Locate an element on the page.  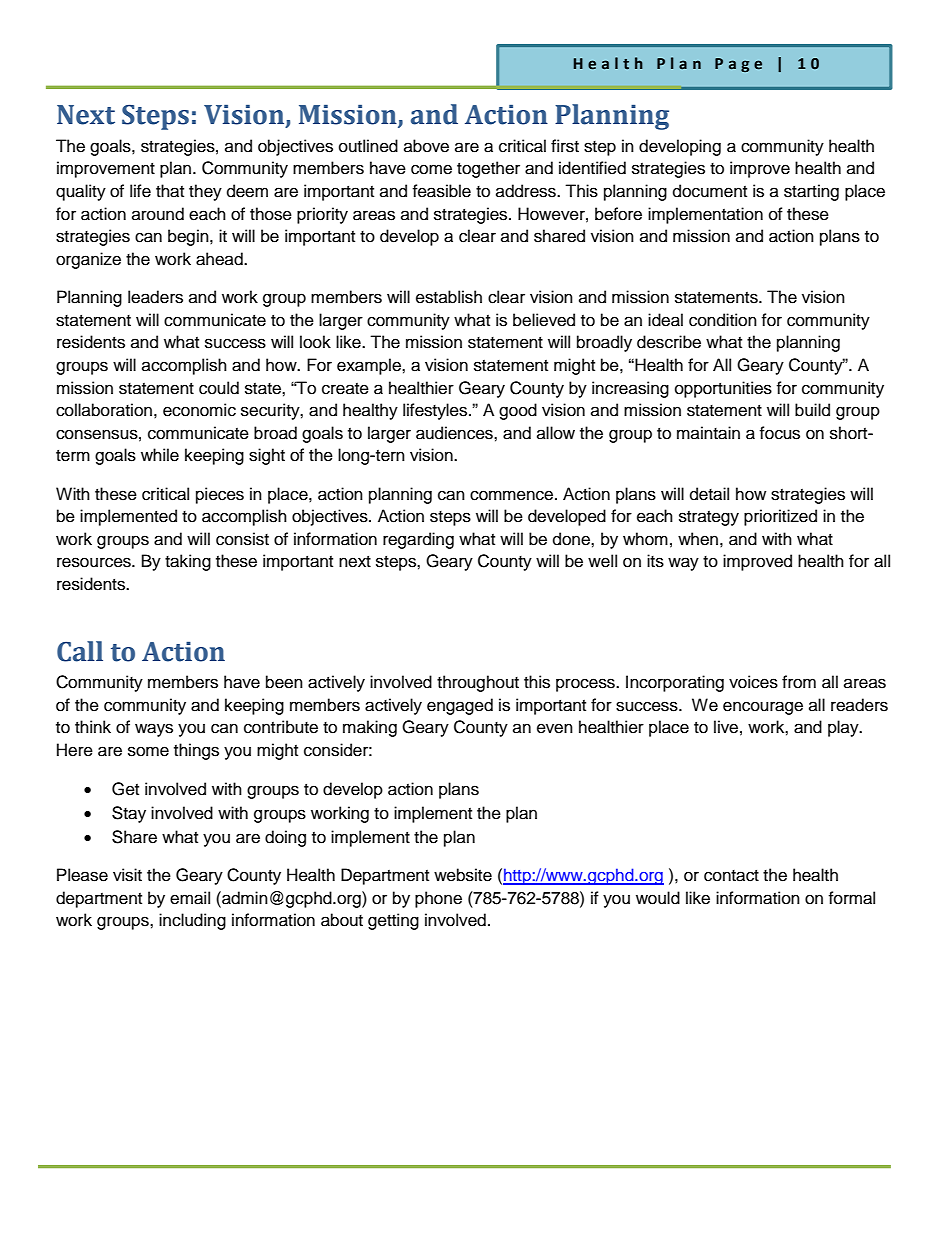
email is located at coordinates (190, 898).
